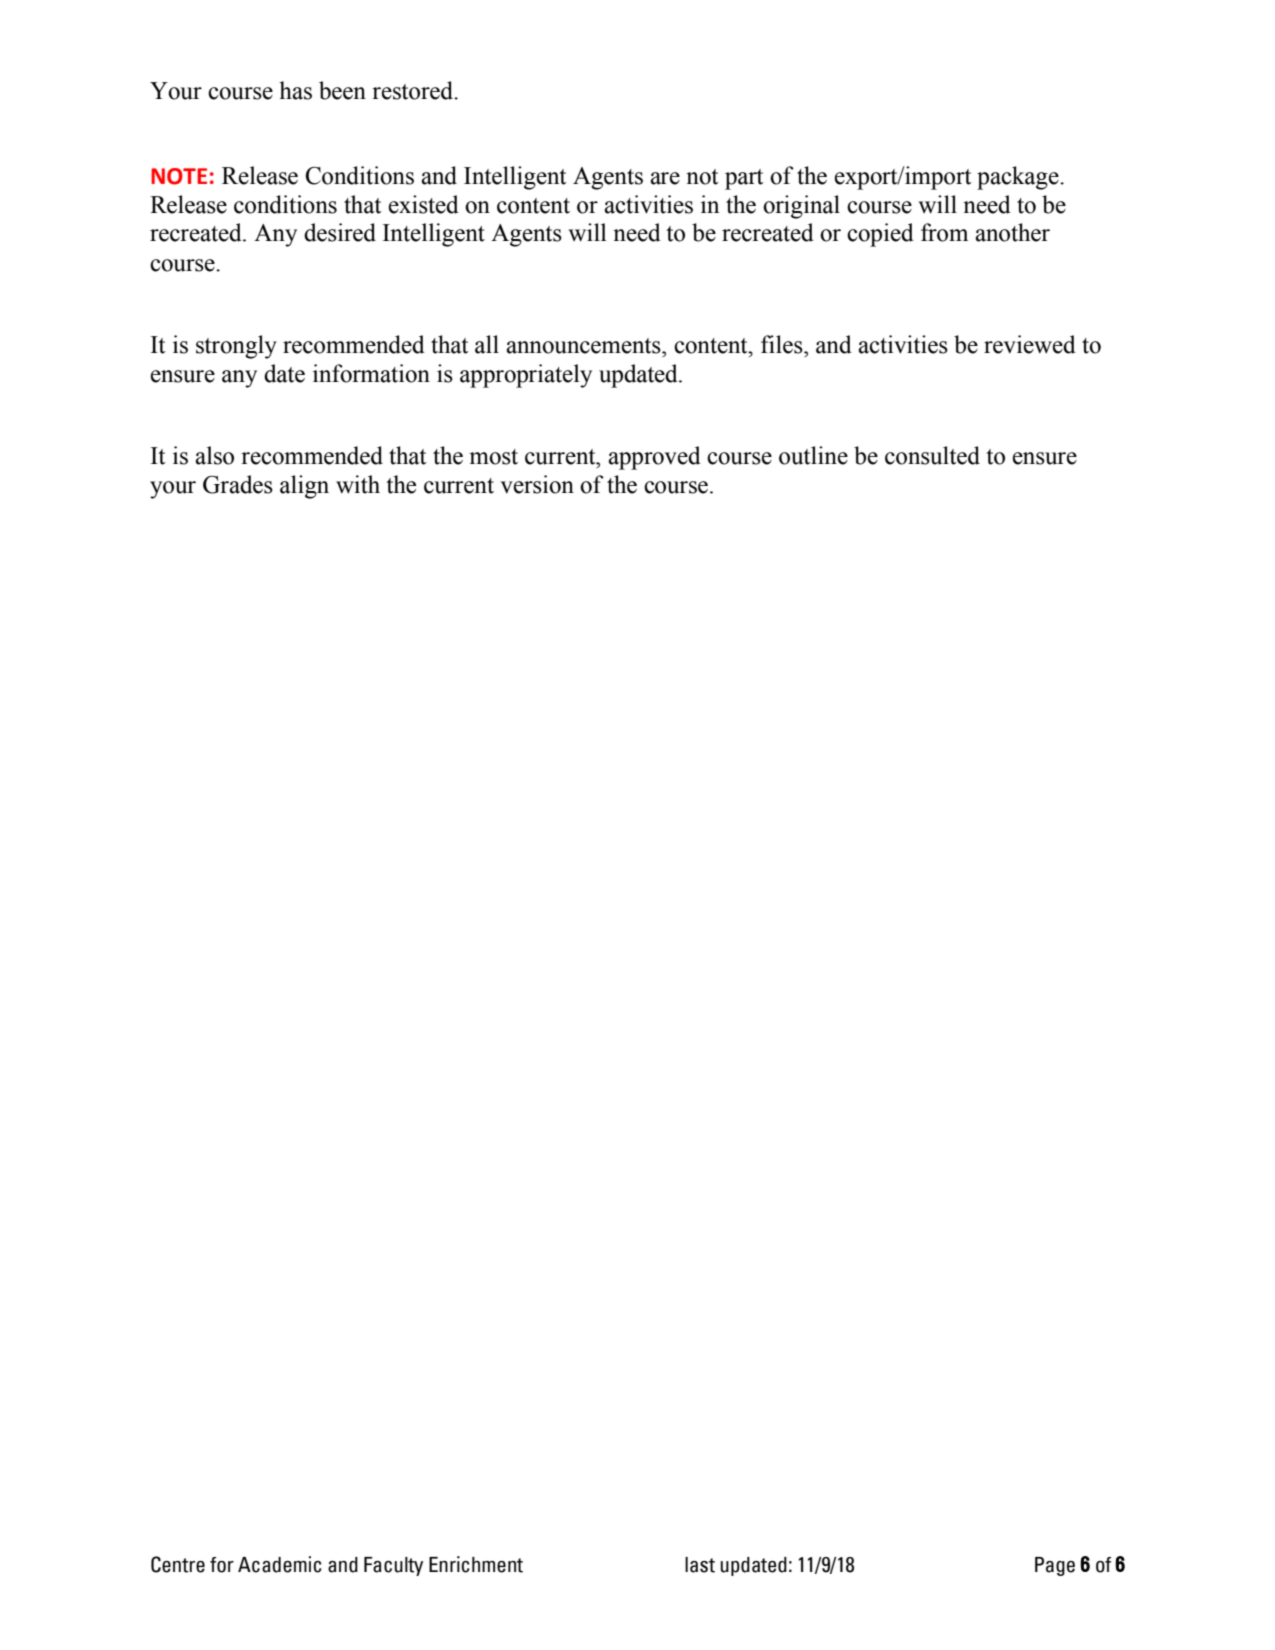  Describe the element at coordinates (665, 178) in the document. I see `are` at that location.
